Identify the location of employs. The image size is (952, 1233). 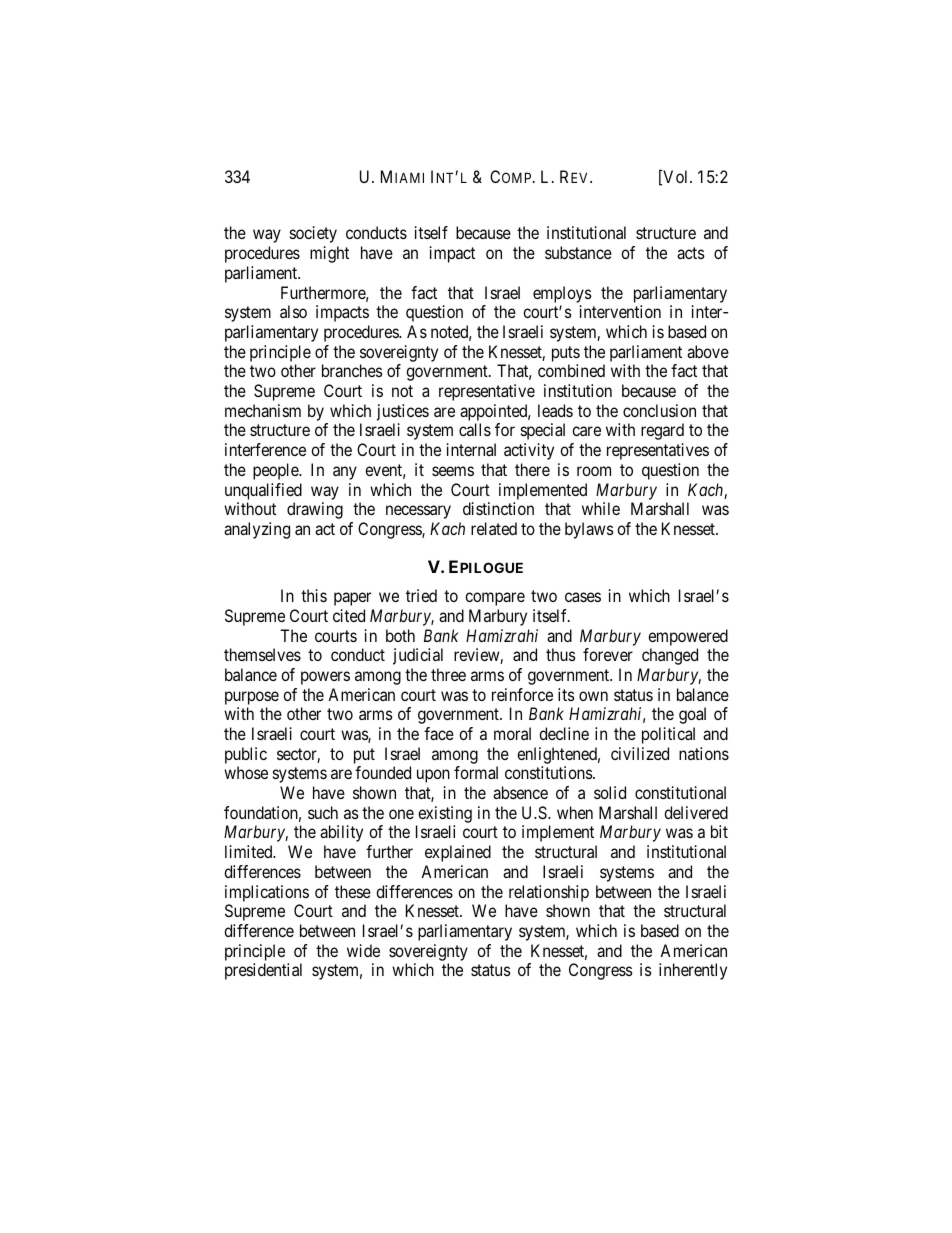
(562, 294).
